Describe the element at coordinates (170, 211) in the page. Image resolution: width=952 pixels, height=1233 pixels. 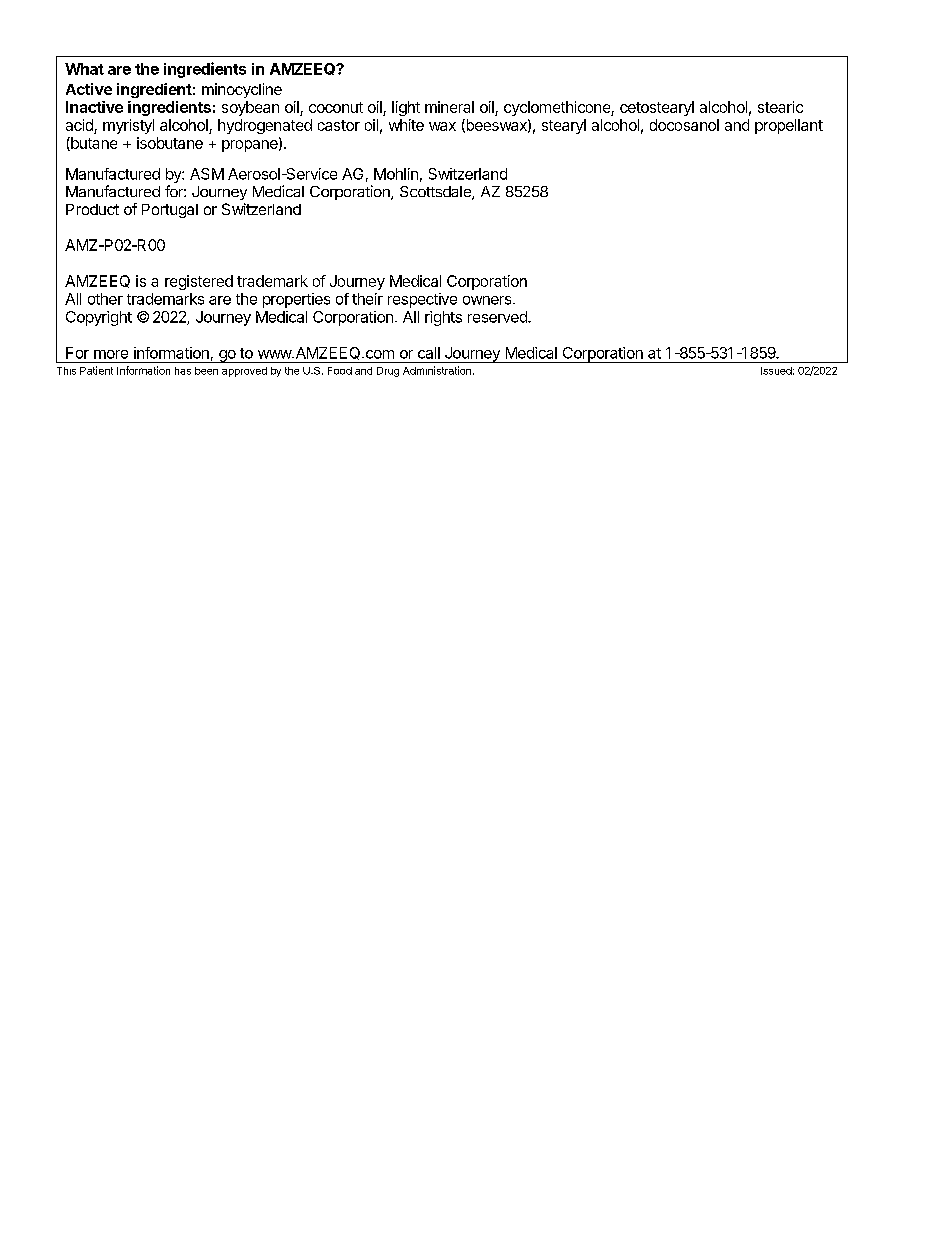
I see `Portugal` at that location.
